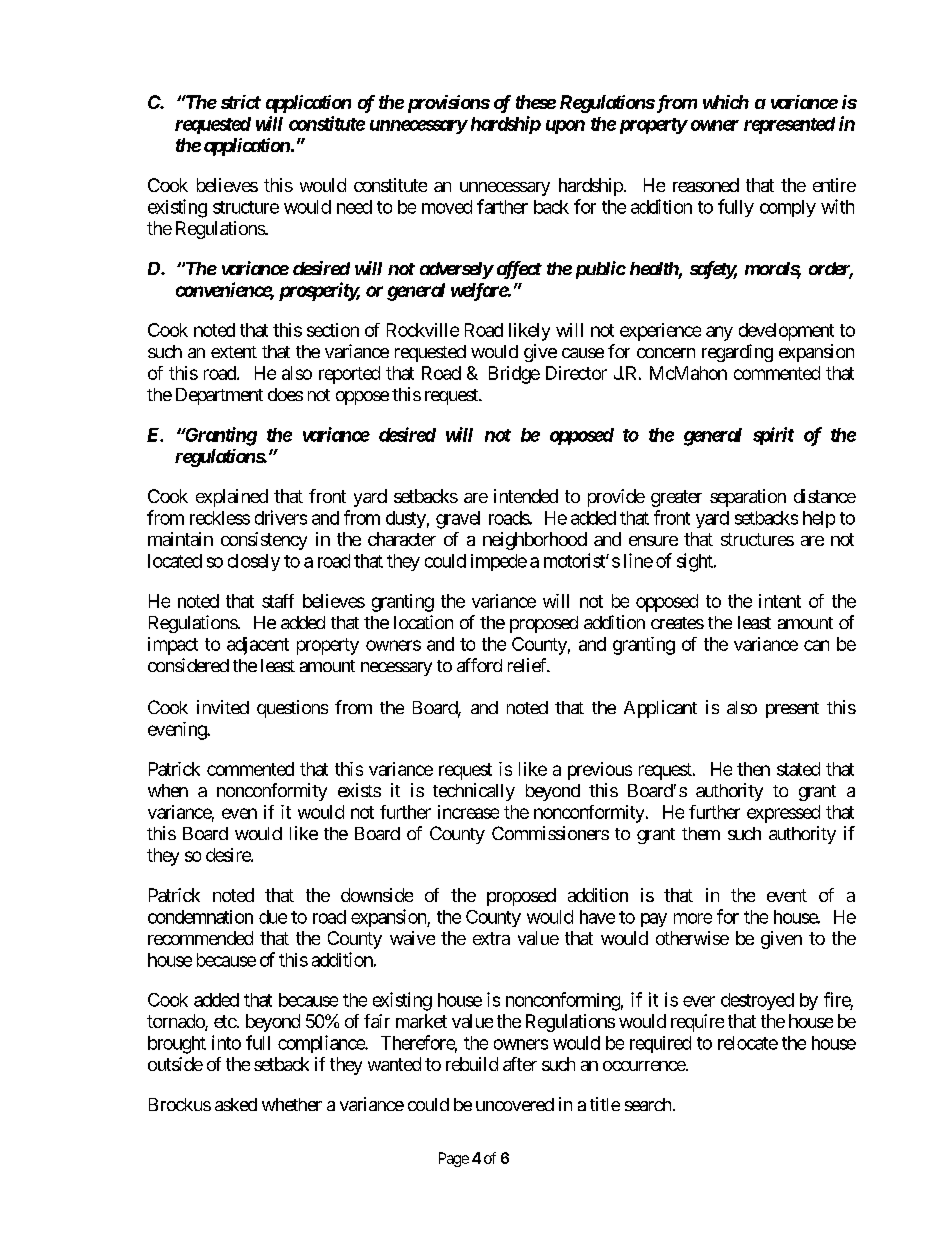 This screenshot has width=952, height=1233. I want to click on intent, so click(780, 601).
